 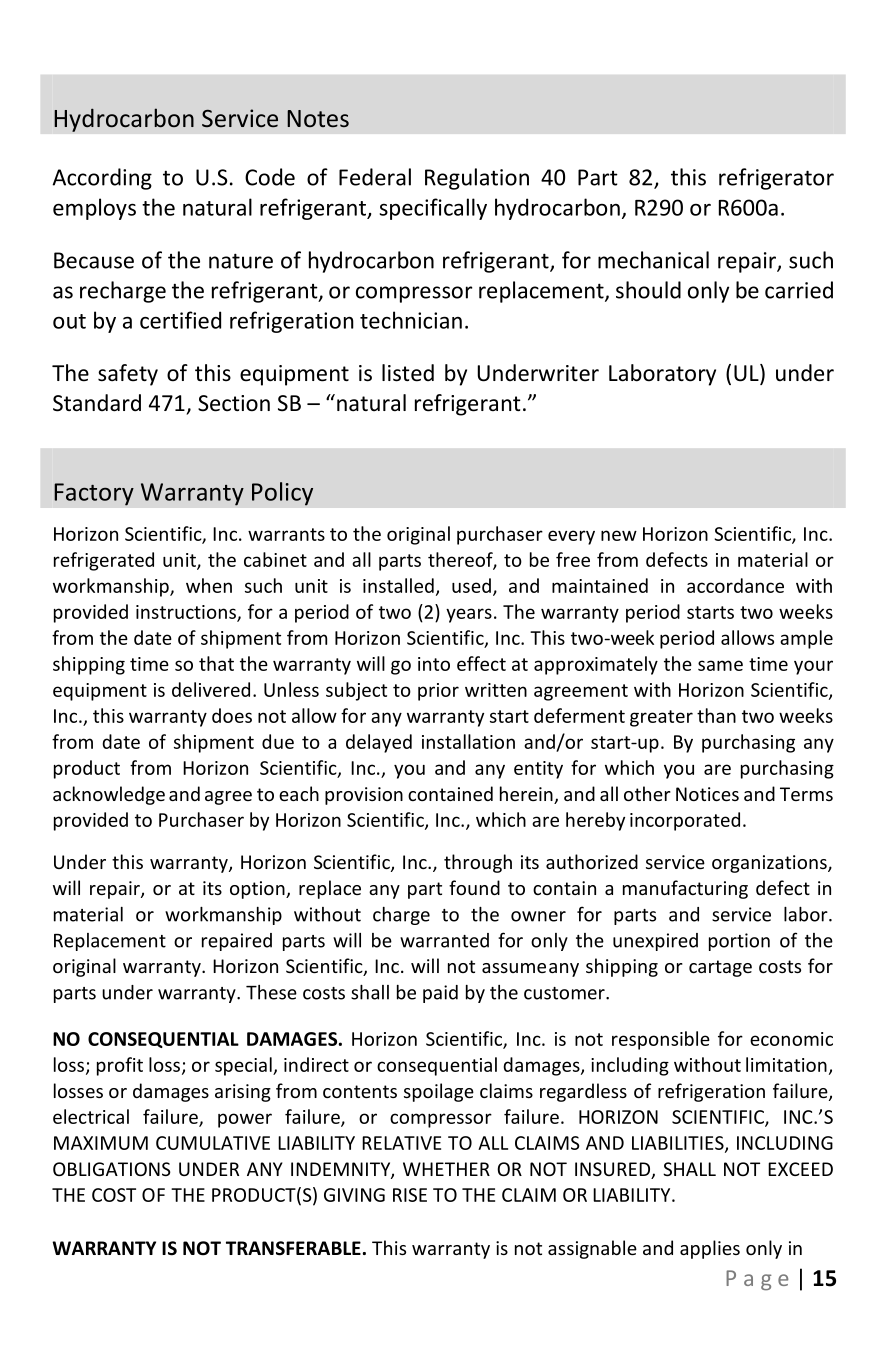 What do you see at coordinates (94, 494) in the screenshot?
I see `Factory` at bounding box center [94, 494].
